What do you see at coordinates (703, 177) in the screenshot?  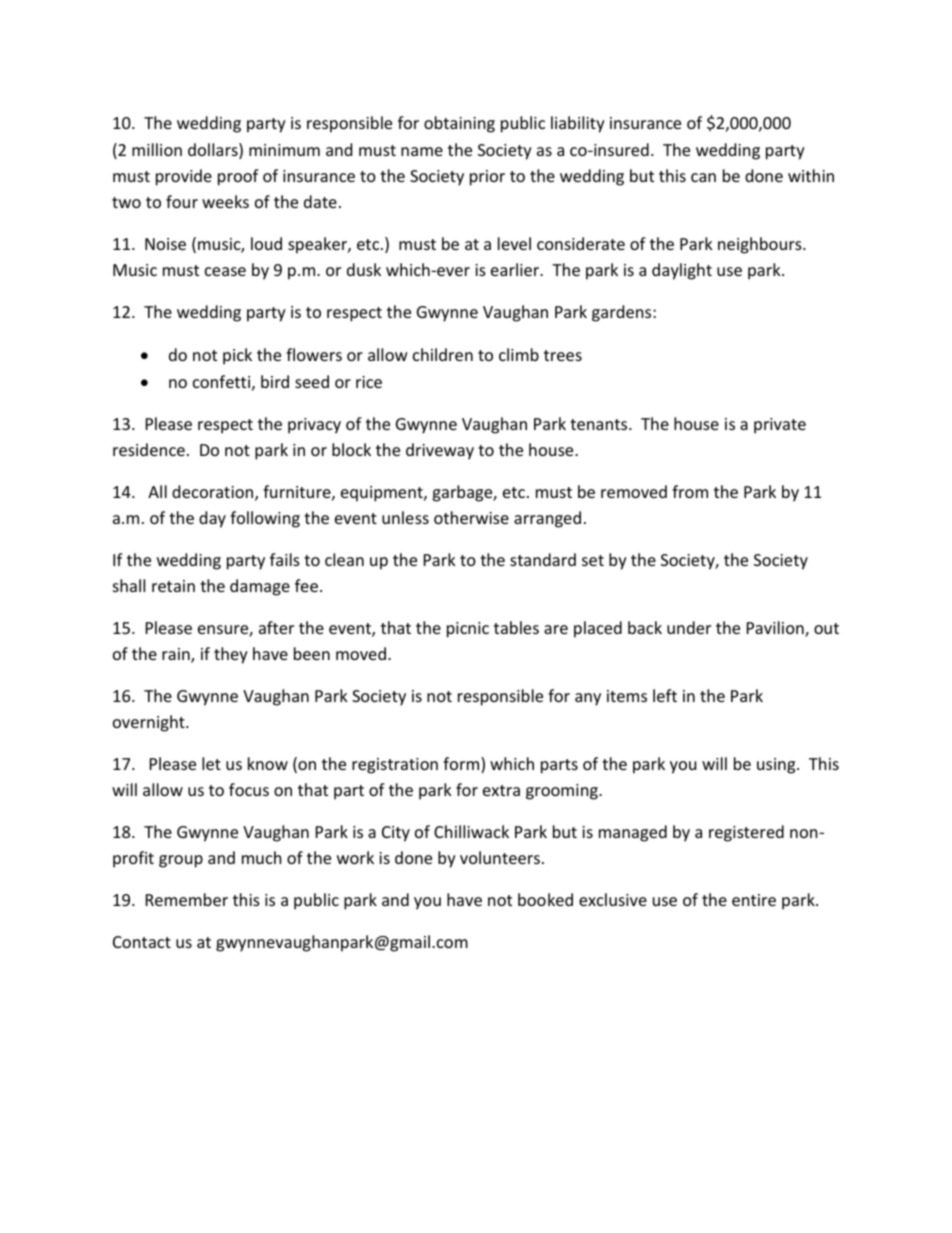 I see `can` at bounding box center [703, 177].
